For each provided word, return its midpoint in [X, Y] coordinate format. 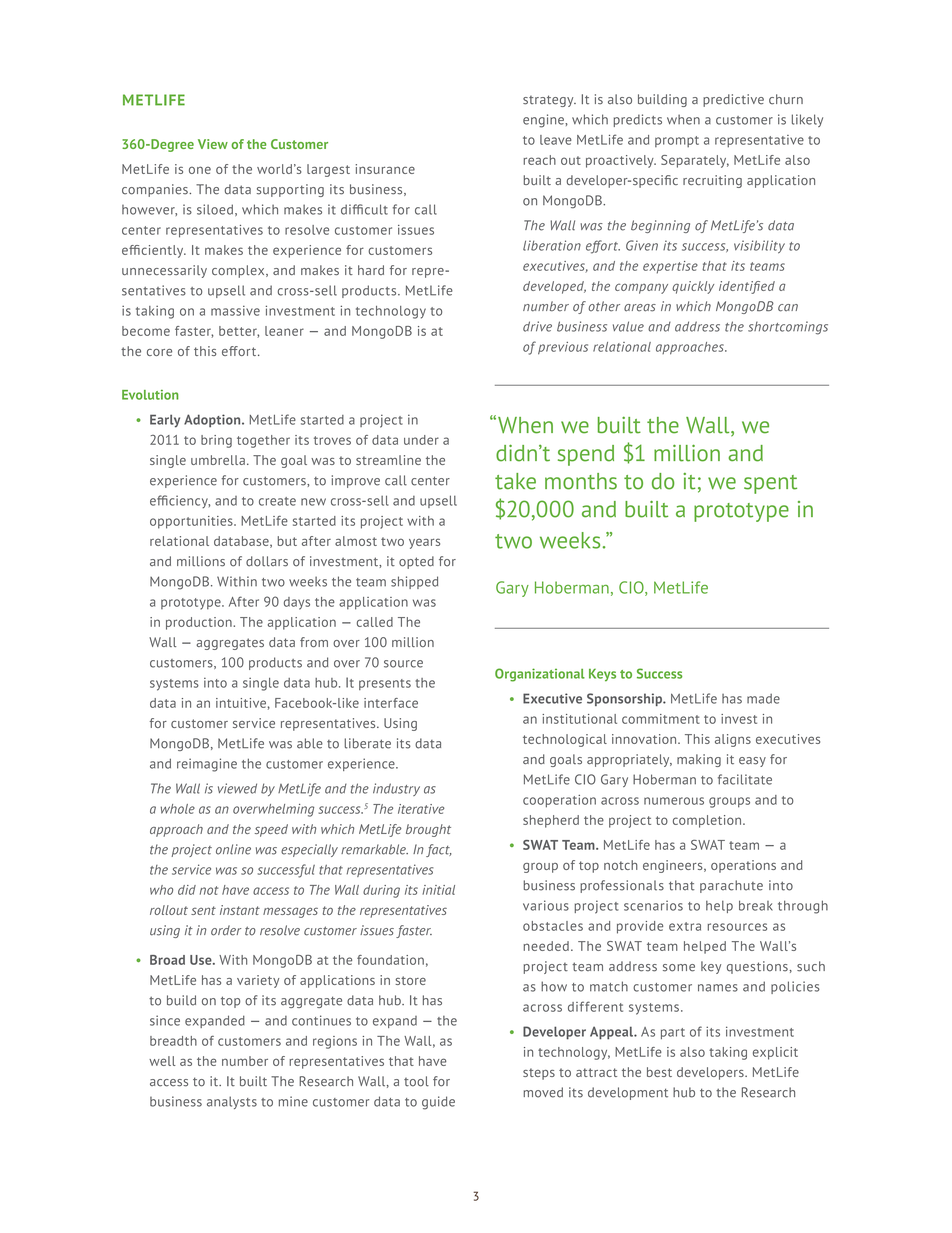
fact [439, 850]
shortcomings [788, 328]
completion [708, 821]
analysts [232, 1102]
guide [438, 1103]
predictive [733, 100]
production [200, 623]
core [159, 352]
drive [537, 326]
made [763, 699]
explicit [775, 1053]
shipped [414, 582]
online [233, 849]
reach [539, 160]
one [200, 170]
